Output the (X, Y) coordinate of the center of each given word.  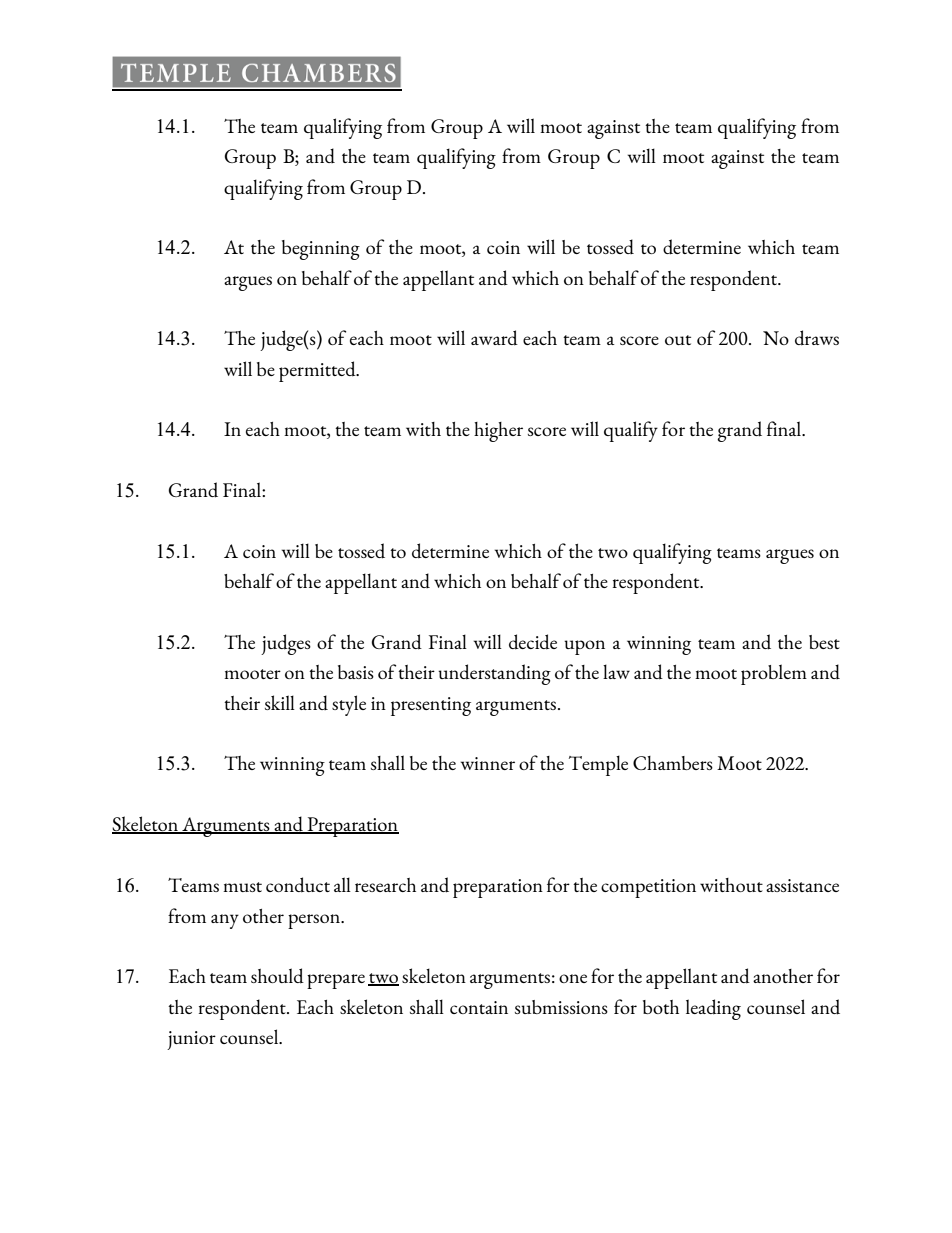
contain (479, 1007)
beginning (321, 250)
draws (817, 338)
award (494, 338)
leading (713, 1009)
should (277, 976)
